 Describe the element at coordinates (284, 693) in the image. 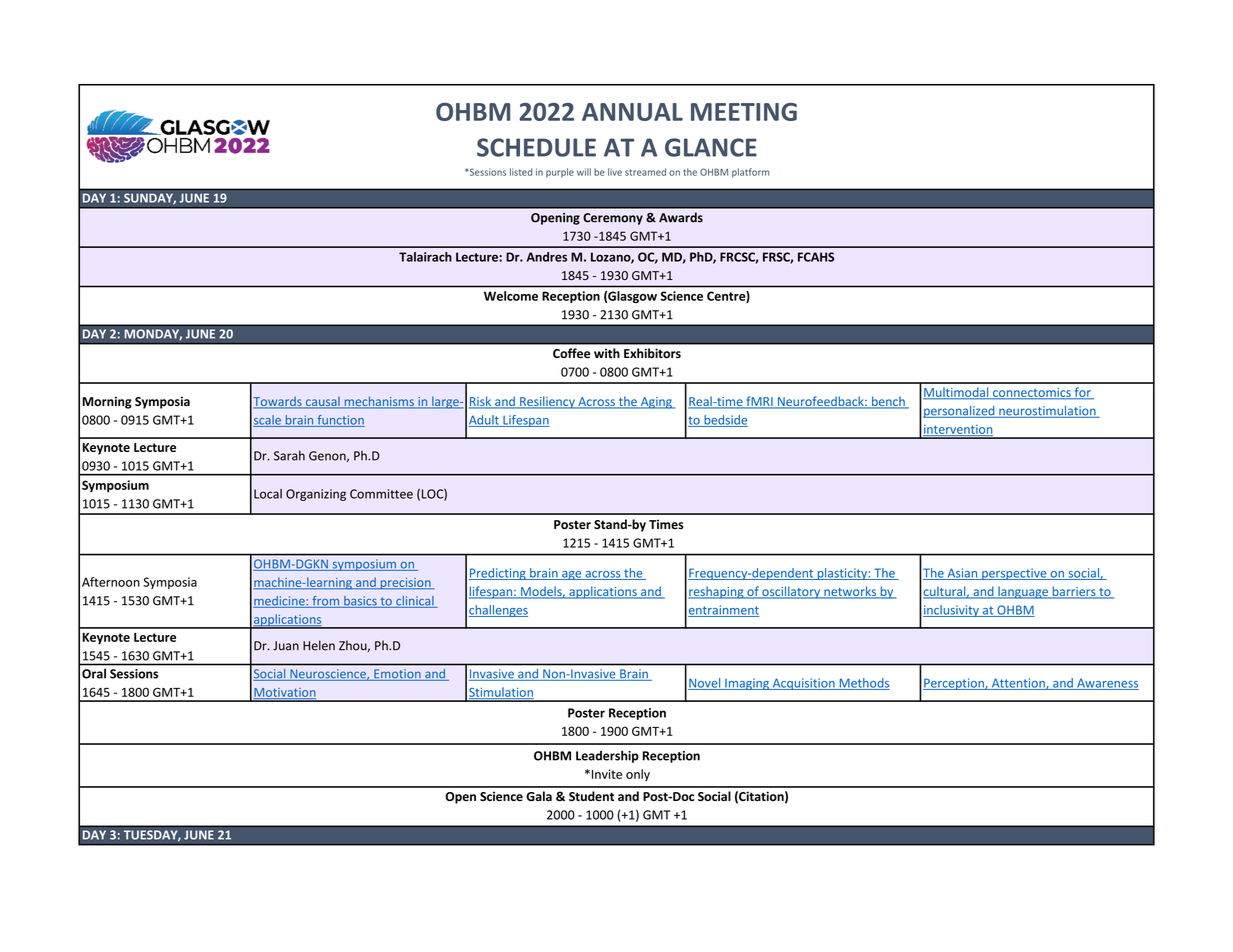

I see `Motivation` at that location.
